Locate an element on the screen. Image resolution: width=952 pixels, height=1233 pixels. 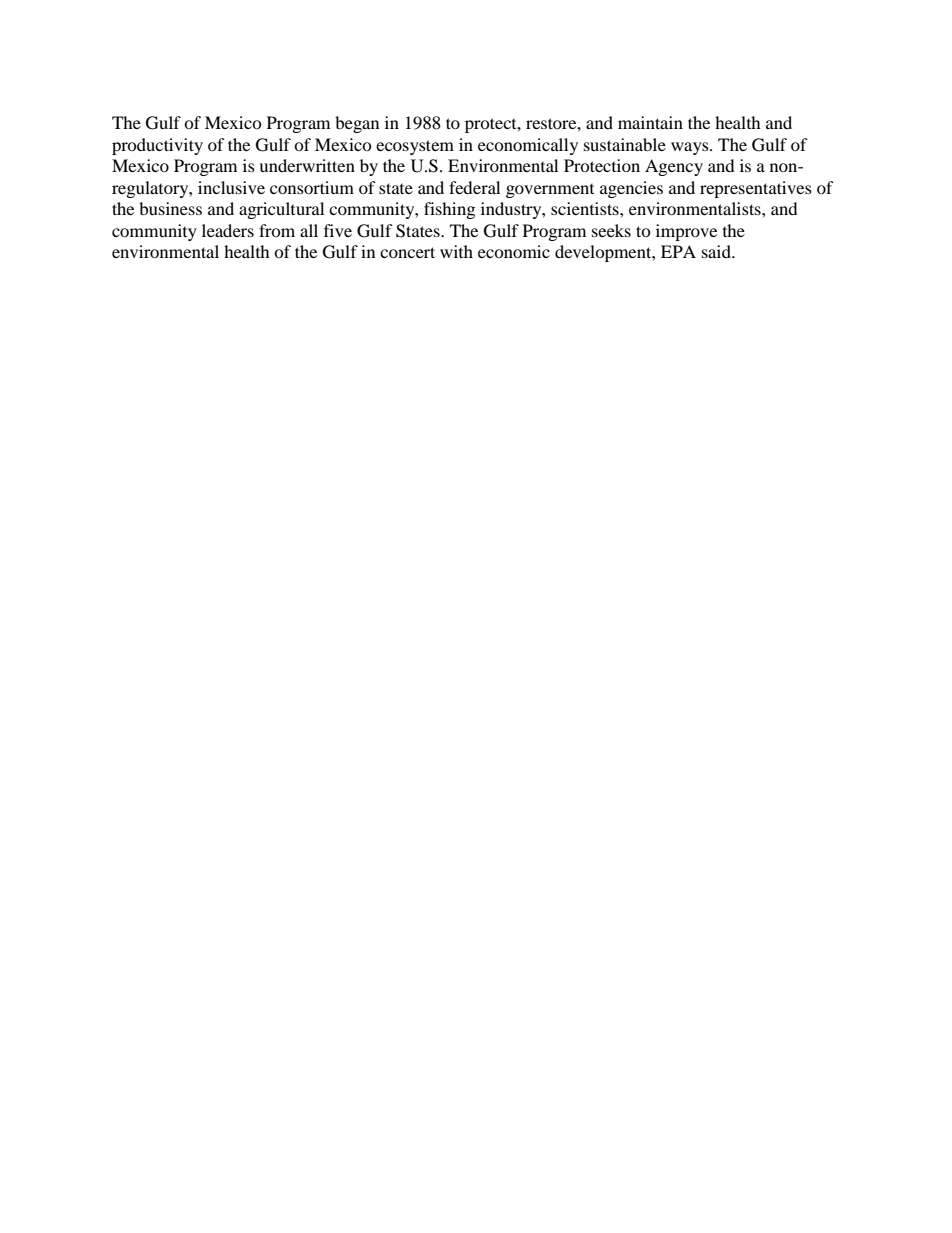
maintain is located at coordinates (650, 122).
